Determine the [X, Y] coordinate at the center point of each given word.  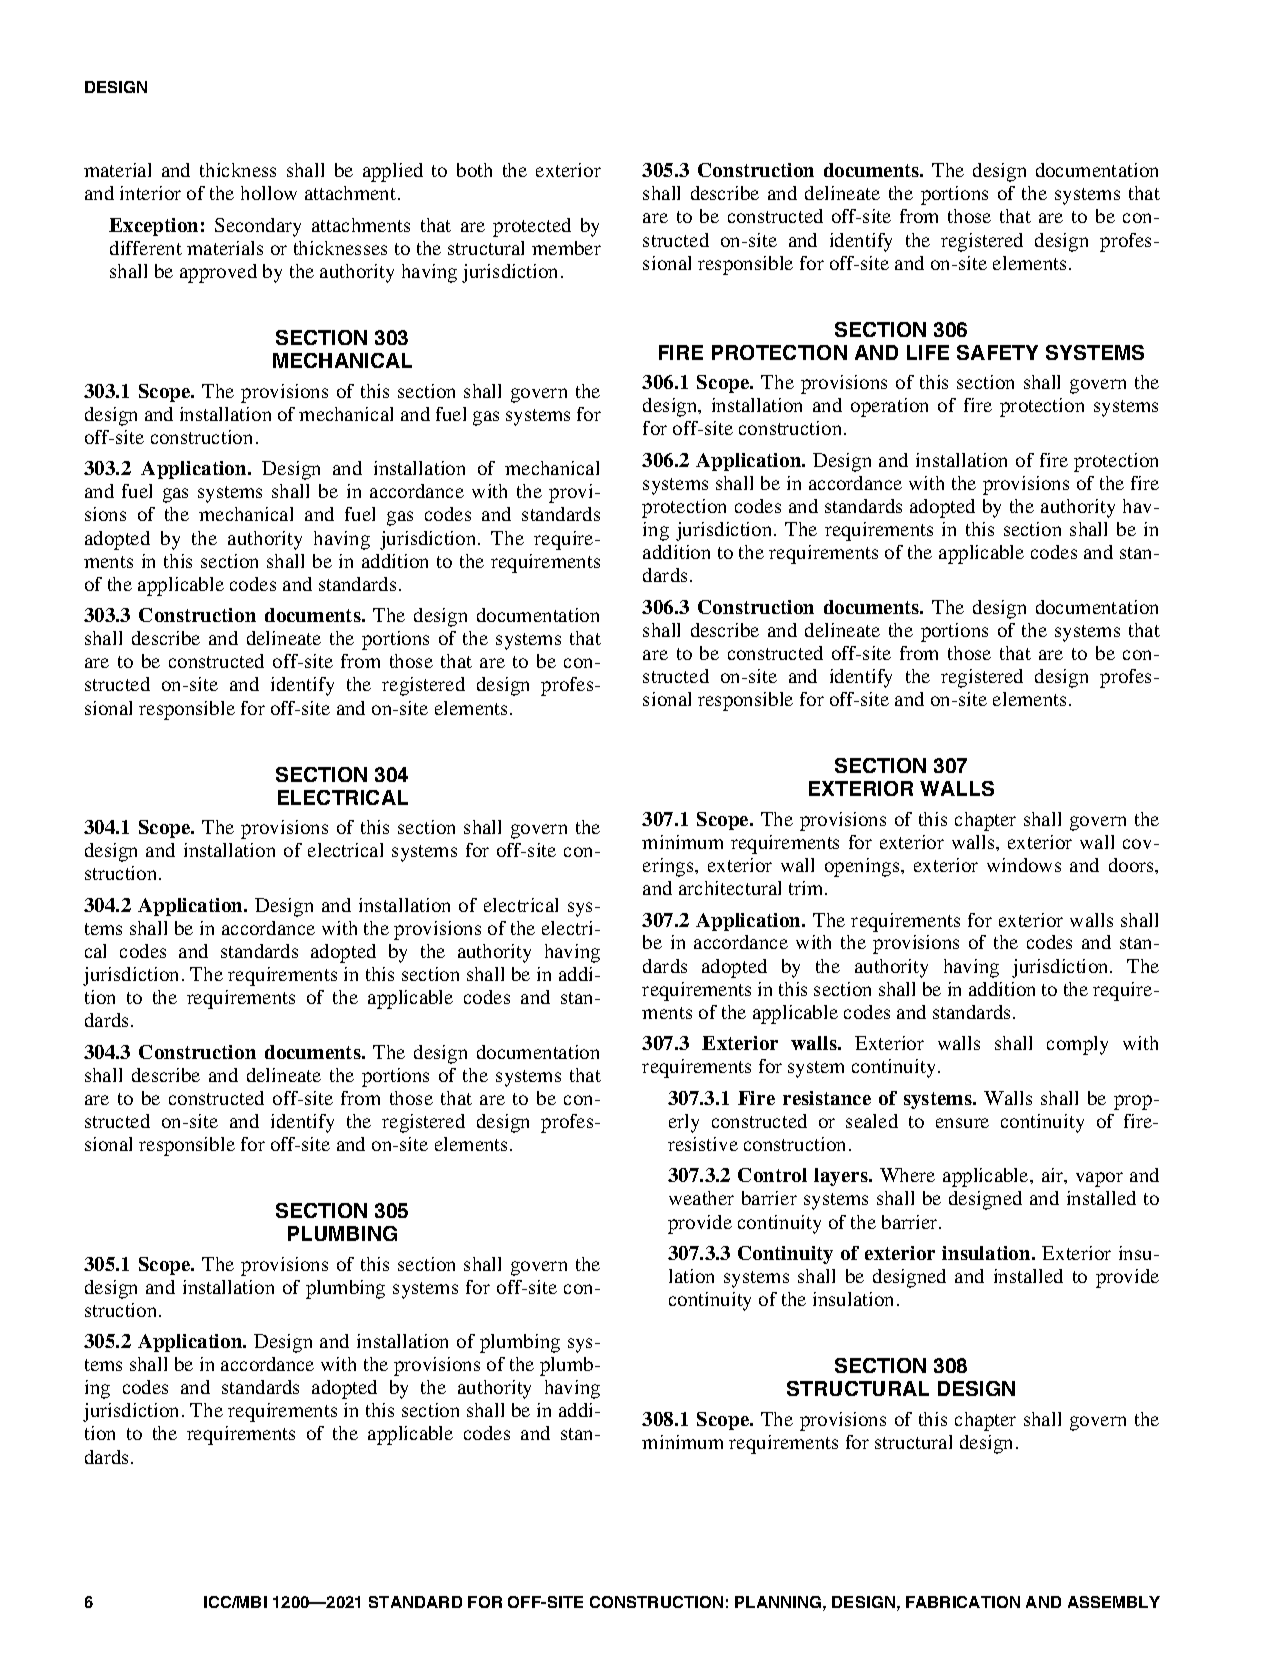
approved [218, 273]
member [566, 248]
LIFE [928, 352]
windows [1024, 865]
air [1054, 1176]
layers [842, 1177]
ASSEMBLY [1114, 1602]
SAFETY [997, 352]
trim [807, 888]
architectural [730, 888]
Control [772, 1175]
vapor [1099, 1179]
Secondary [258, 227]
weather [701, 1198]
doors [1132, 865]
